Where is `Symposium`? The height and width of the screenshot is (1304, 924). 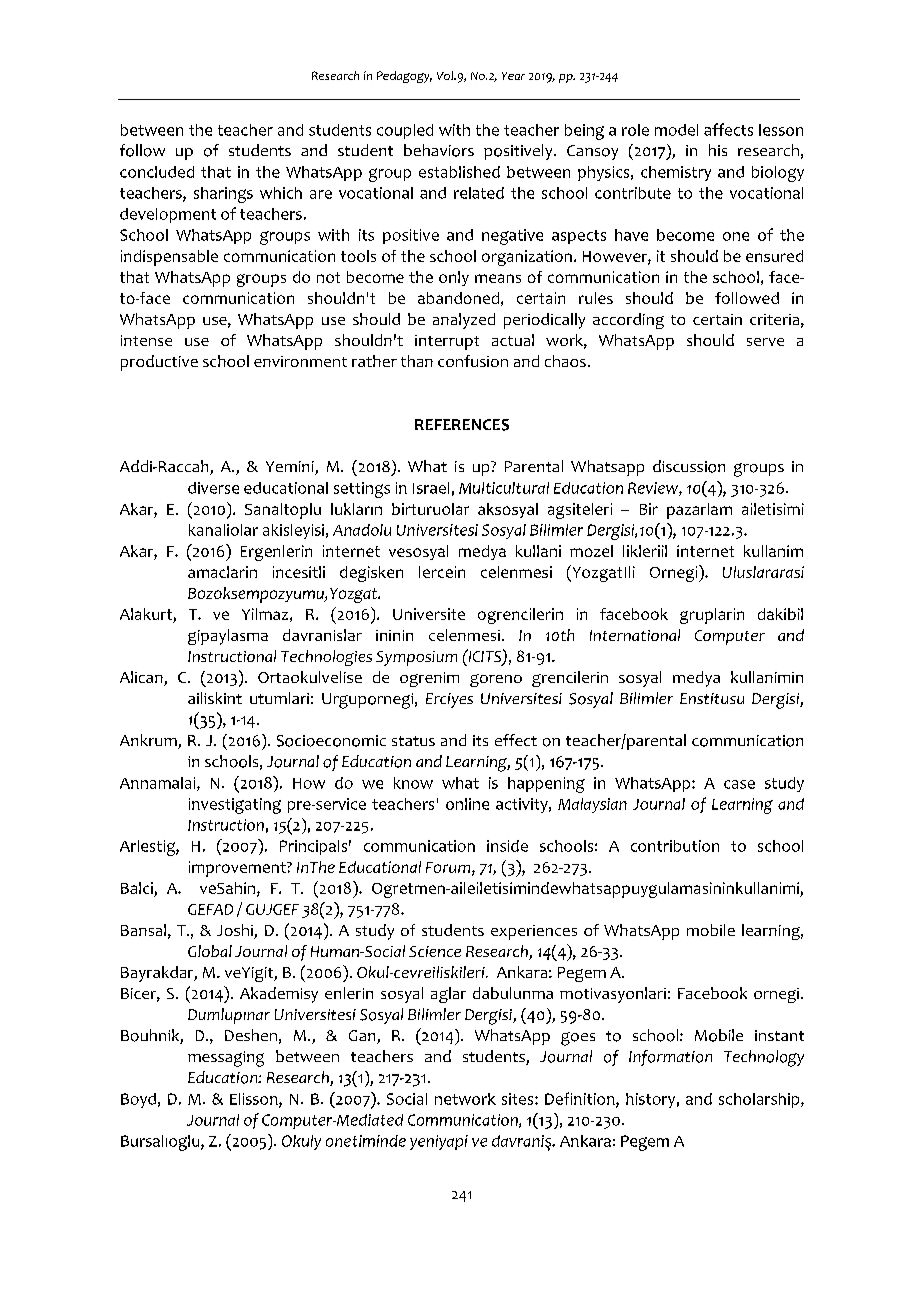
Symposium is located at coordinates (416, 658).
